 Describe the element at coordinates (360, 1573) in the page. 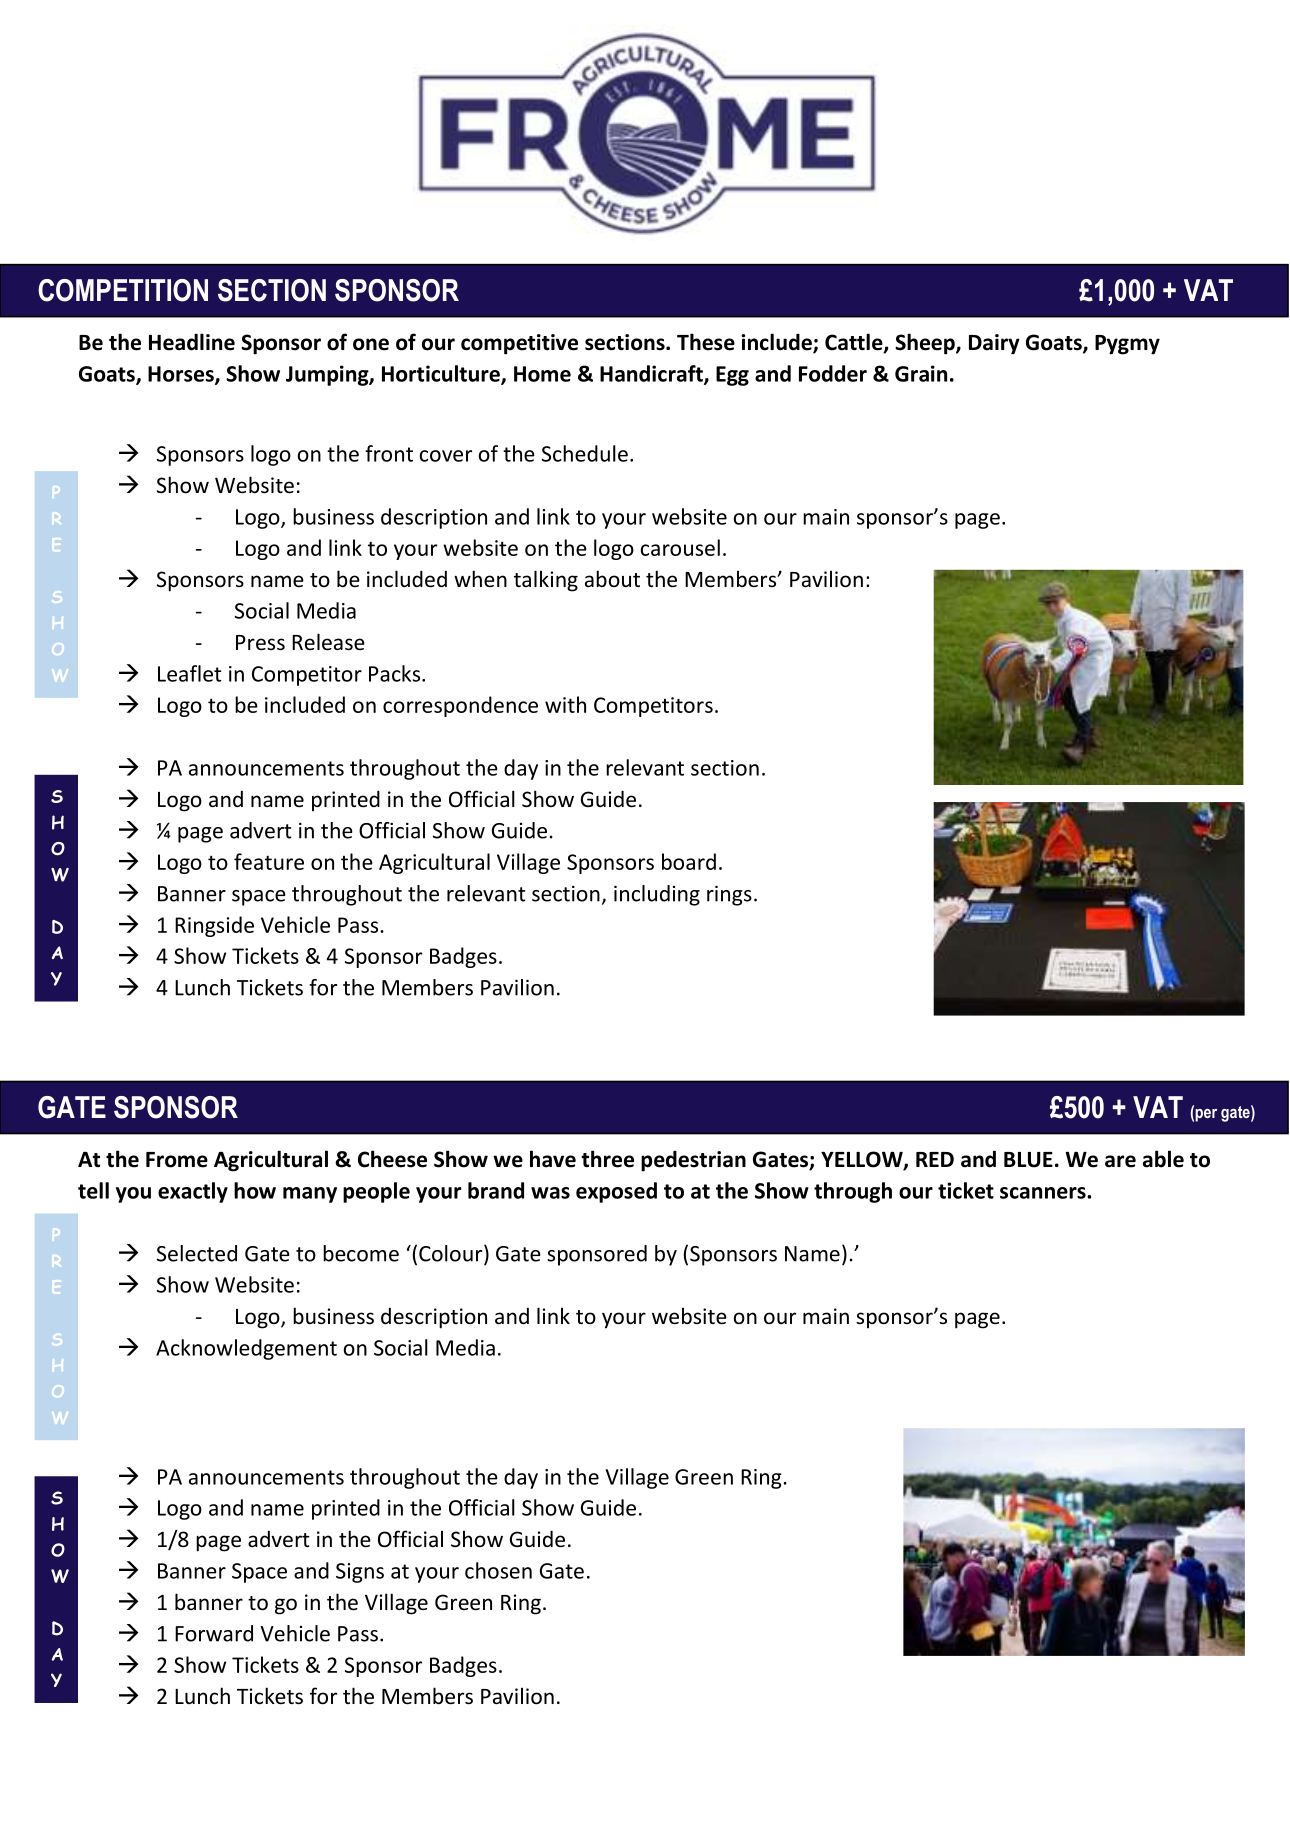

I see `Signs` at that location.
